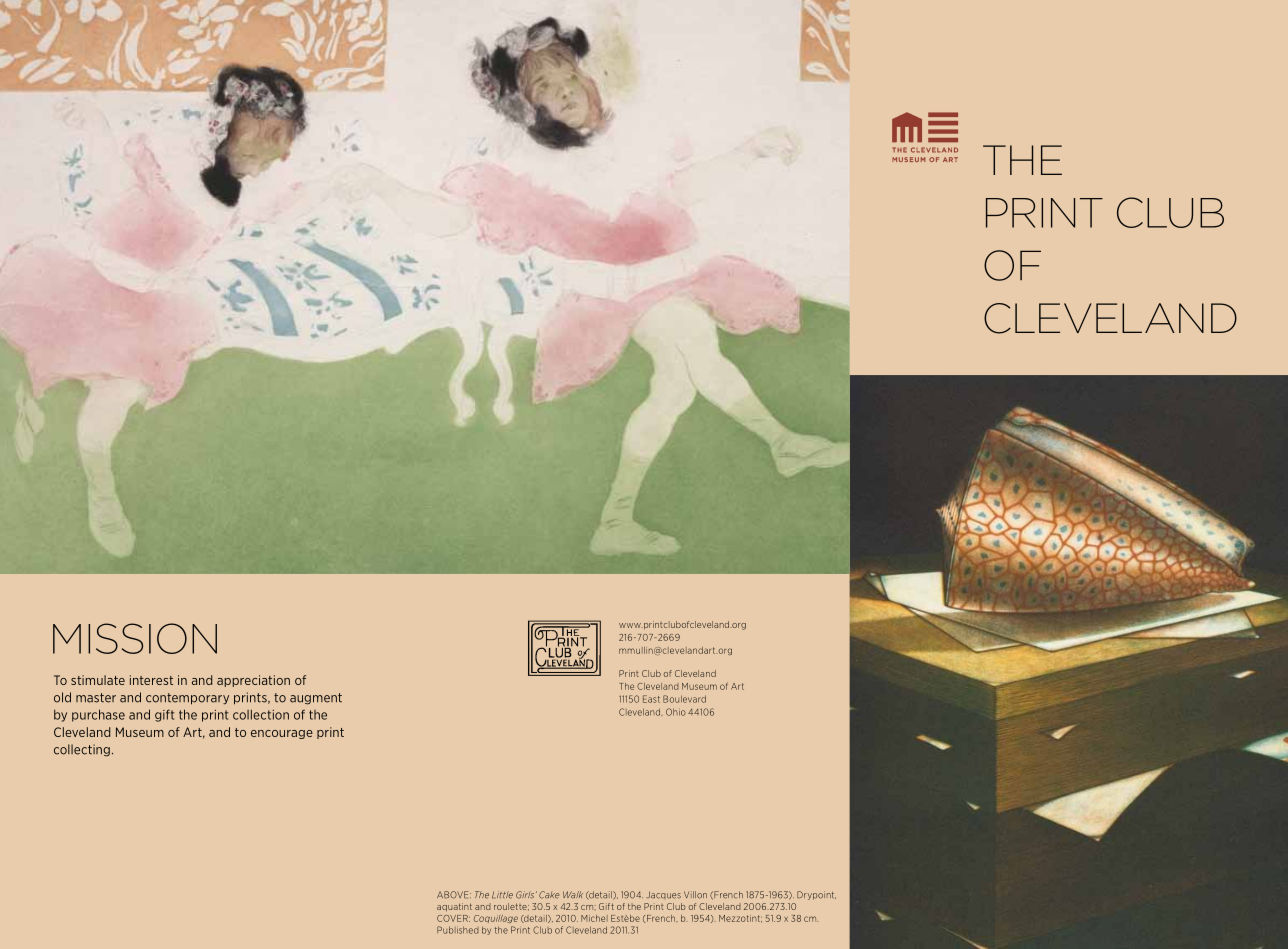 Image resolution: width=1288 pixels, height=949 pixels. I want to click on MISSION, so click(135, 638).
